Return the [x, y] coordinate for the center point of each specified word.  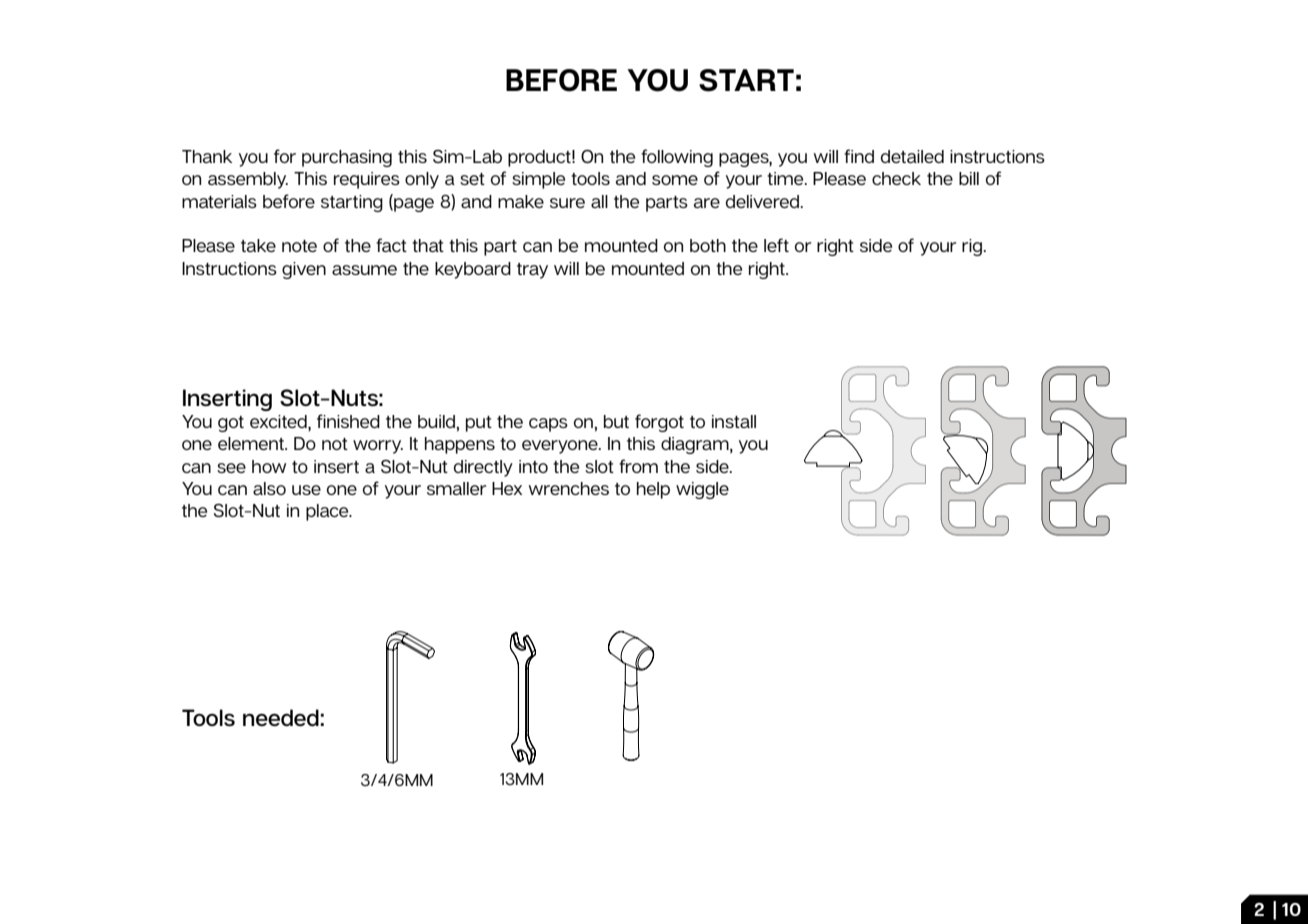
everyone [561, 447]
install [734, 421]
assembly [248, 180]
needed [281, 717]
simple [538, 180]
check [896, 178]
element [252, 443]
